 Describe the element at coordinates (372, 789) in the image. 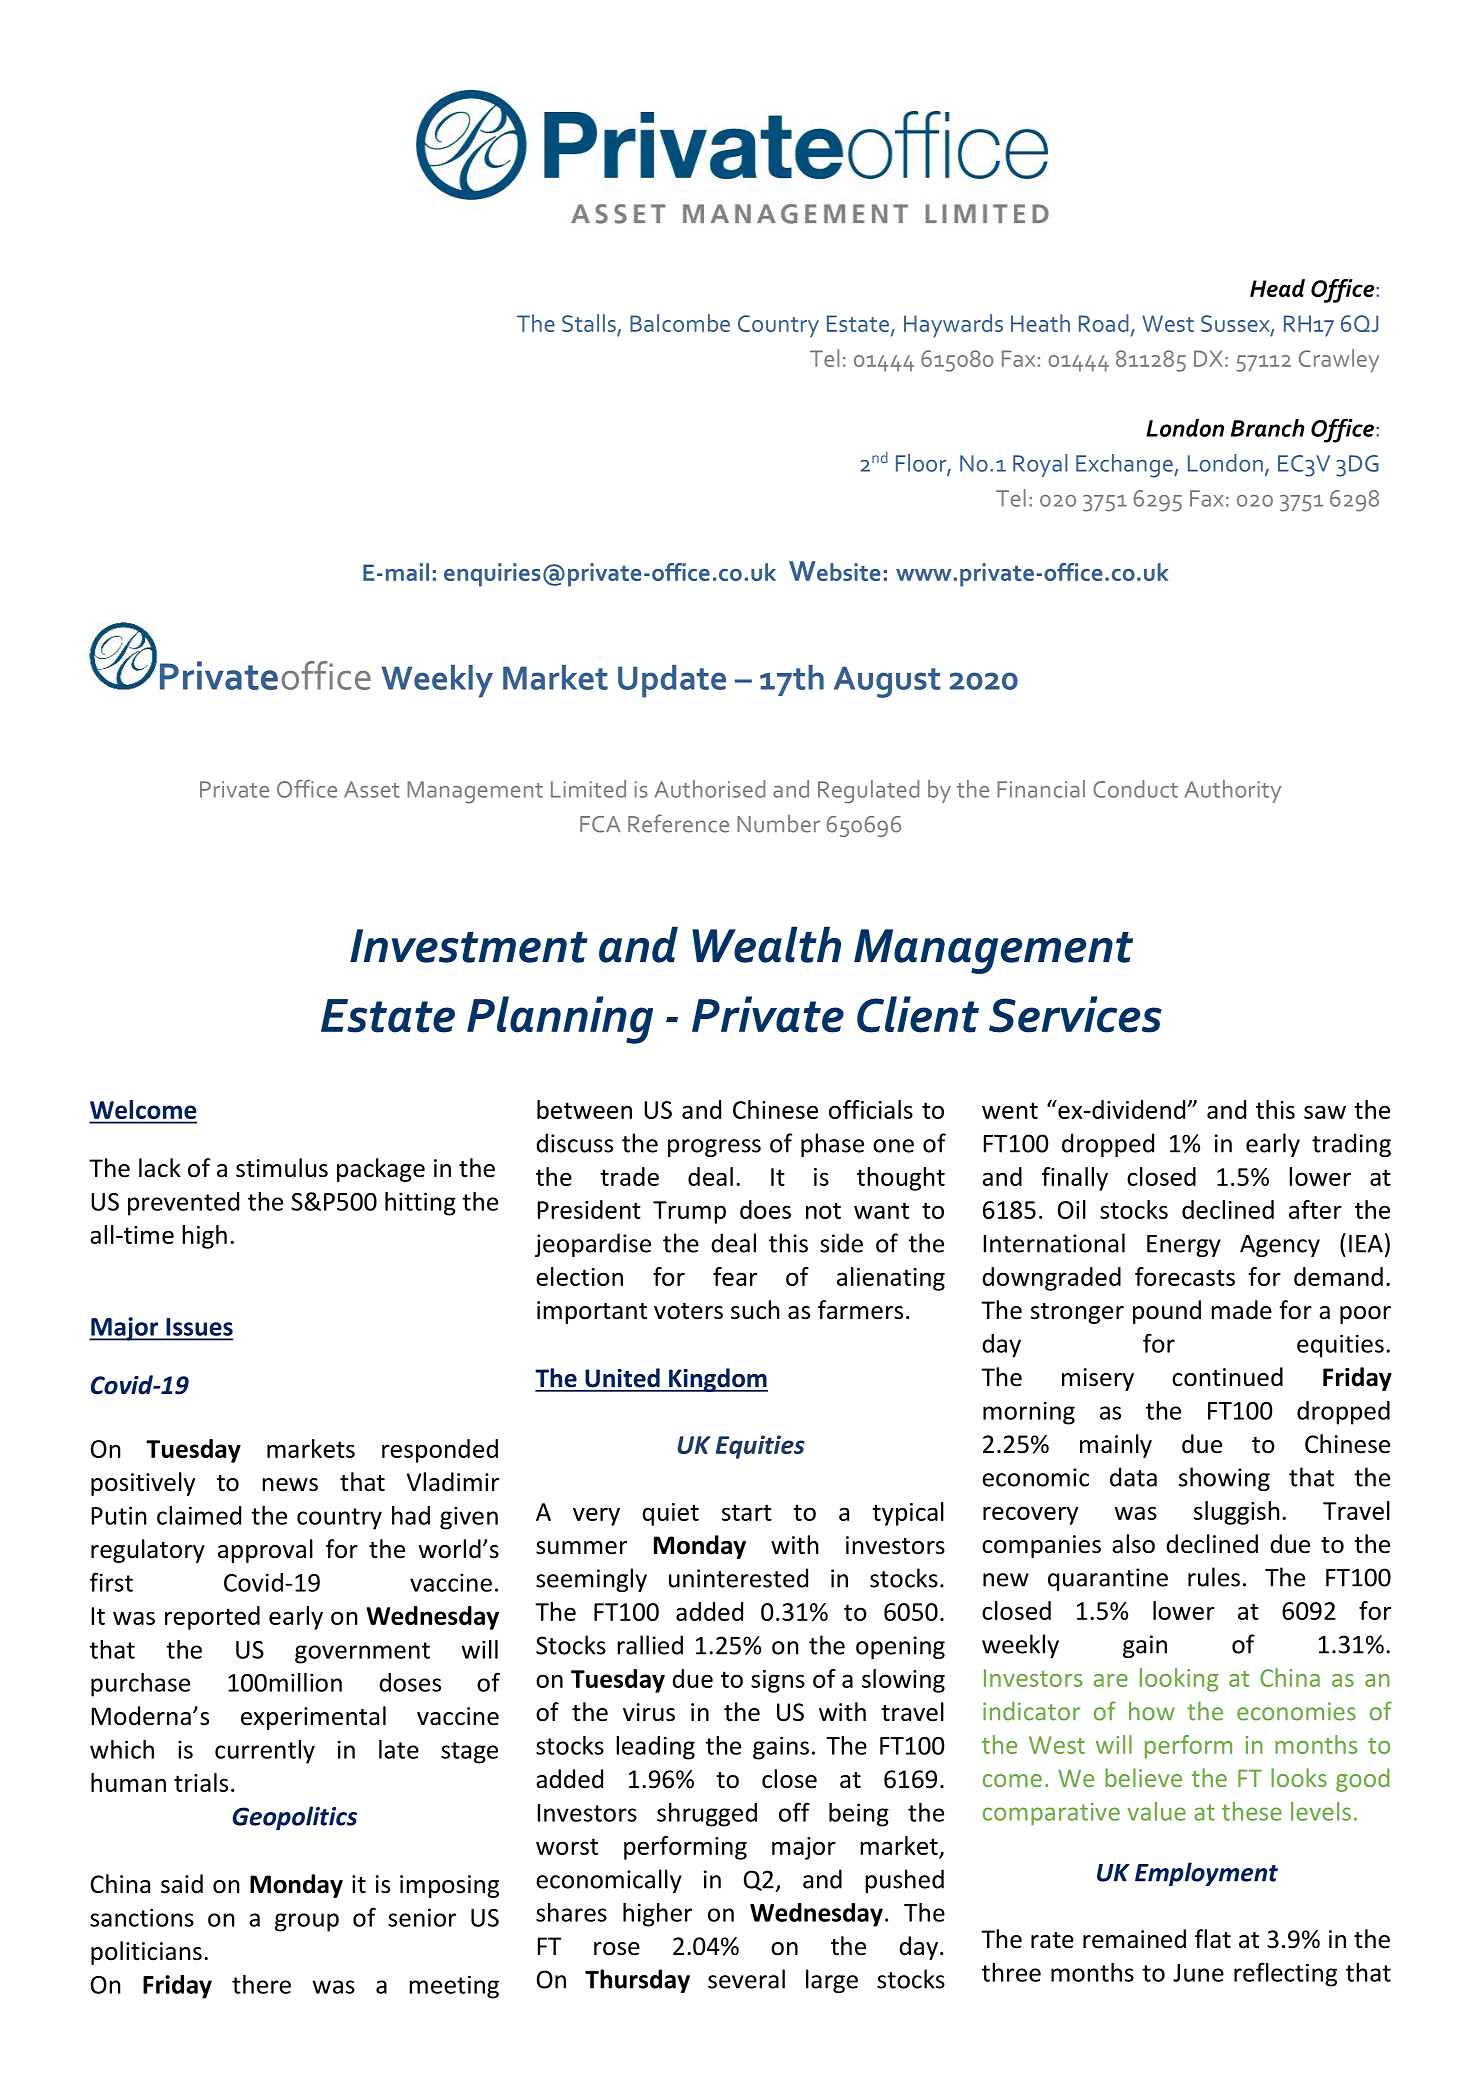

I see `Asset` at that location.
